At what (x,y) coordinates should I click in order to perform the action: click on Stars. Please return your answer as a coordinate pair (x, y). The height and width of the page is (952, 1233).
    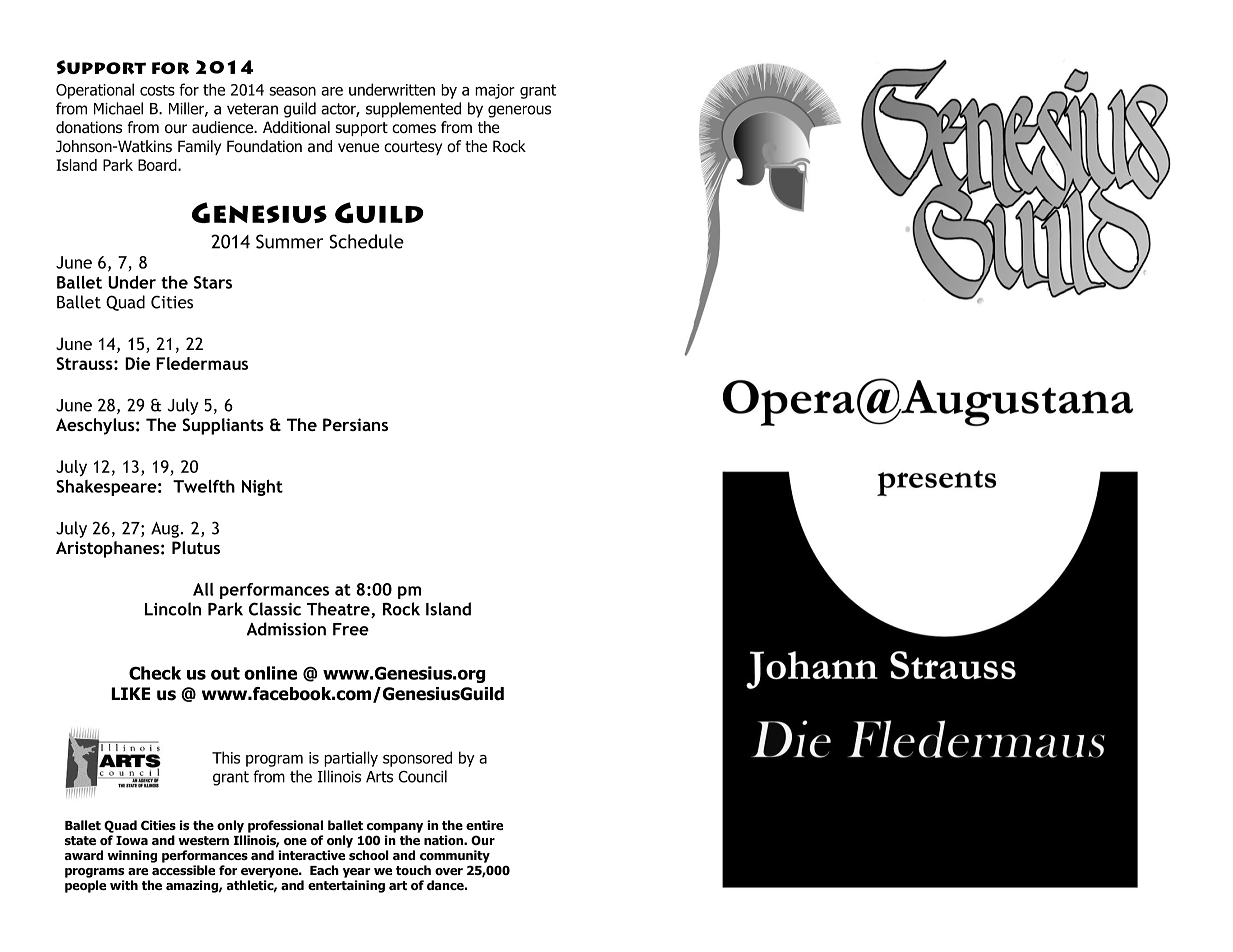
    Looking at the image, I should click on (213, 282).
